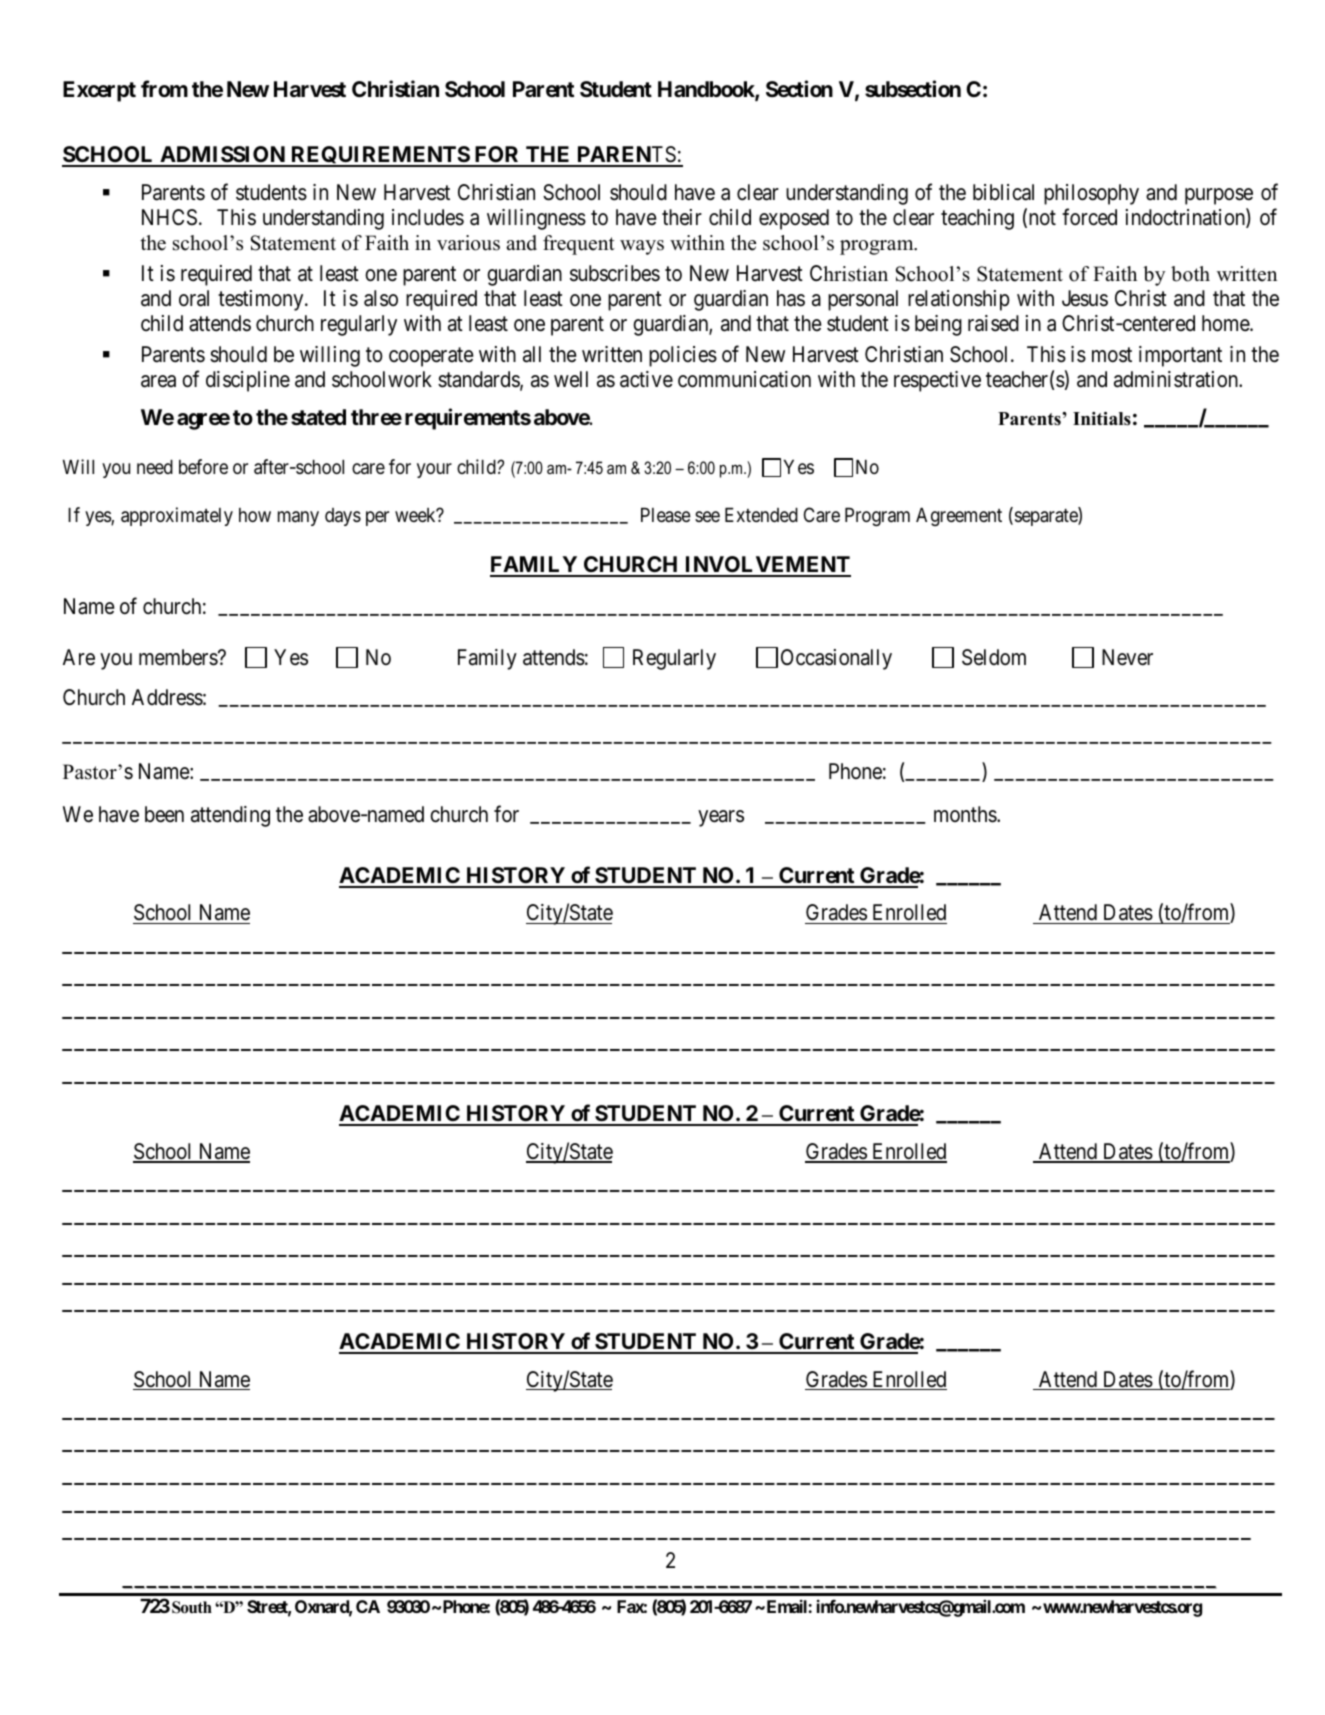 This screenshot has width=1325, height=1715. Describe the element at coordinates (192, 1607) in the screenshot. I see `South` at that location.
